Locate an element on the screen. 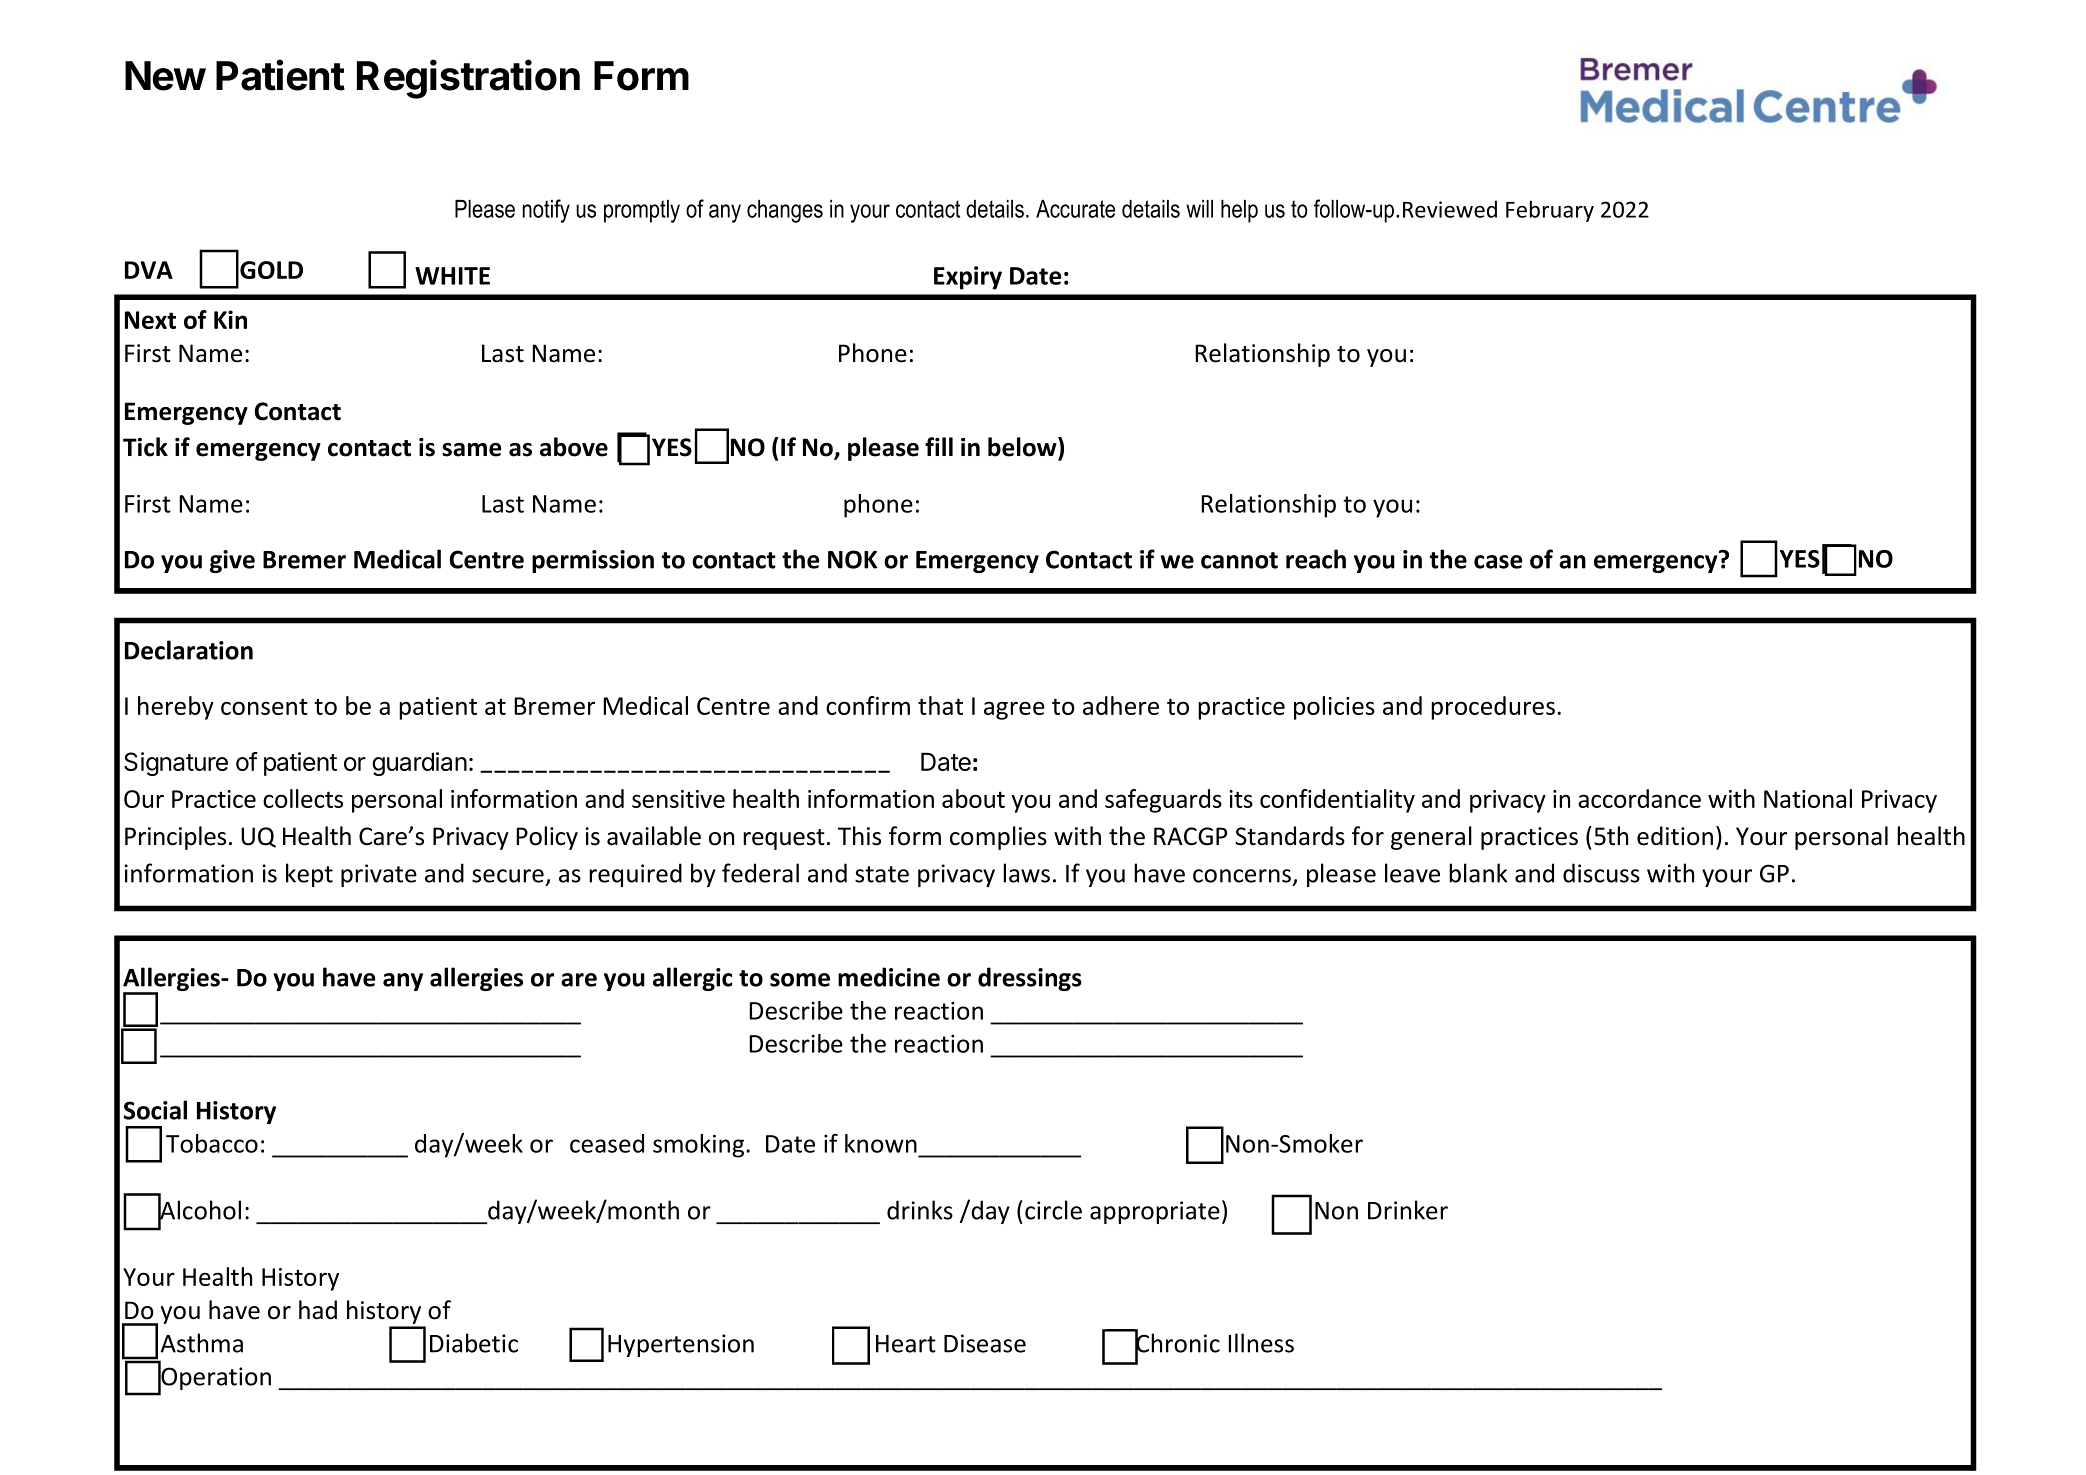 The image size is (2086, 1475). had is located at coordinates (318, 1310).
